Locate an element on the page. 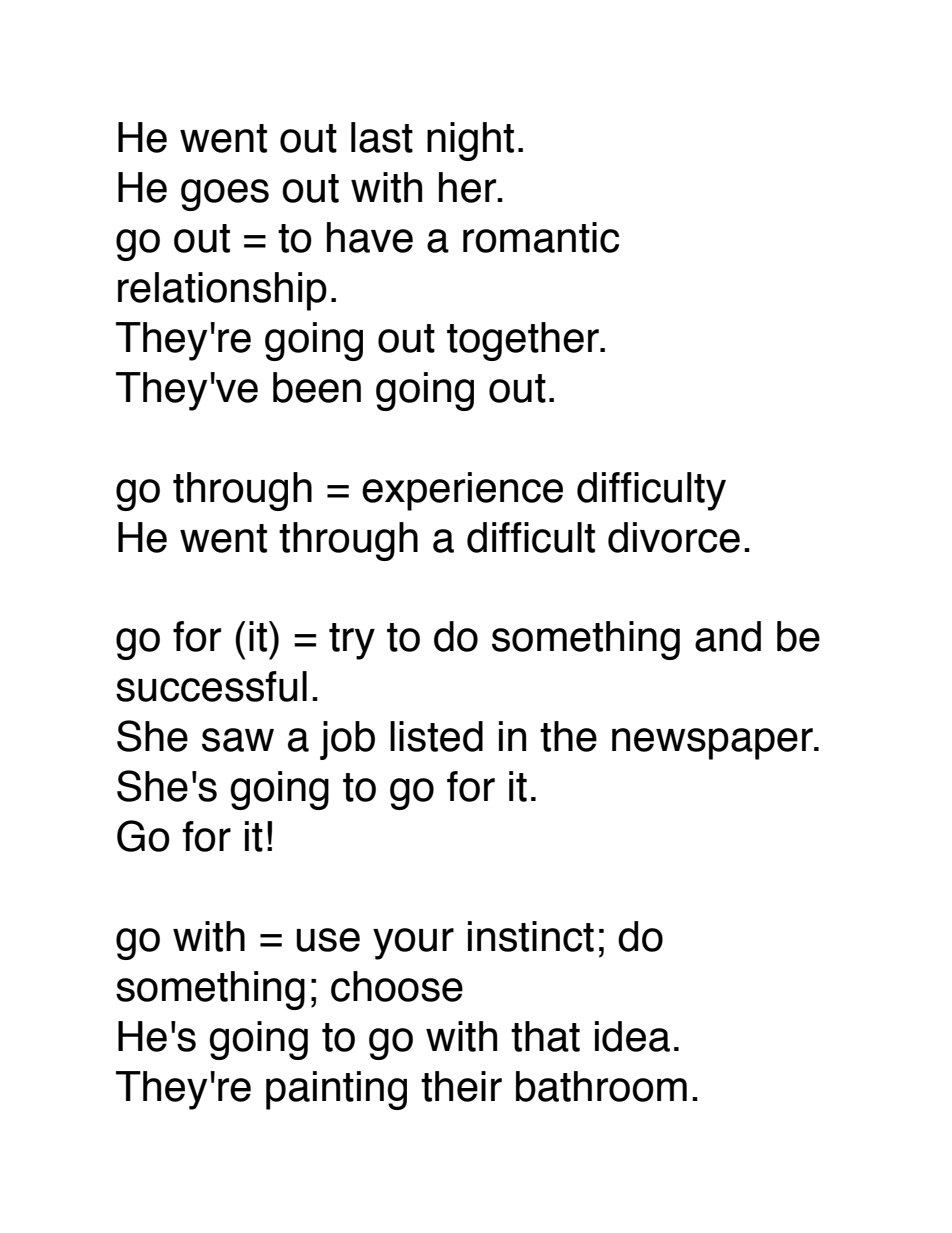 Image resolution: width=952 pixels, height=1233 pixels. newspaper is located at coordinates (713, 744).
